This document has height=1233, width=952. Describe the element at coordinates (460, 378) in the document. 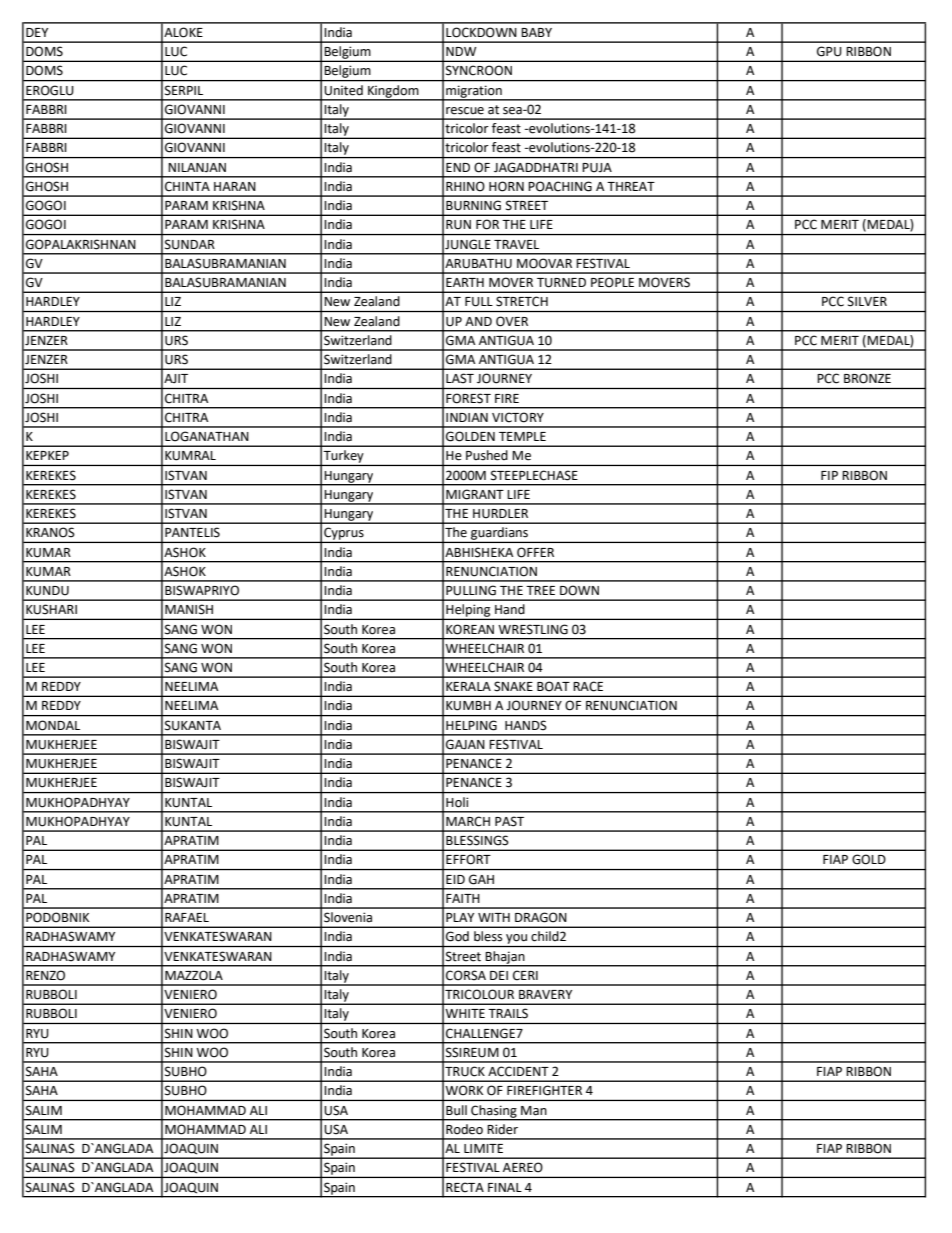

I see `LAST` at that location.
